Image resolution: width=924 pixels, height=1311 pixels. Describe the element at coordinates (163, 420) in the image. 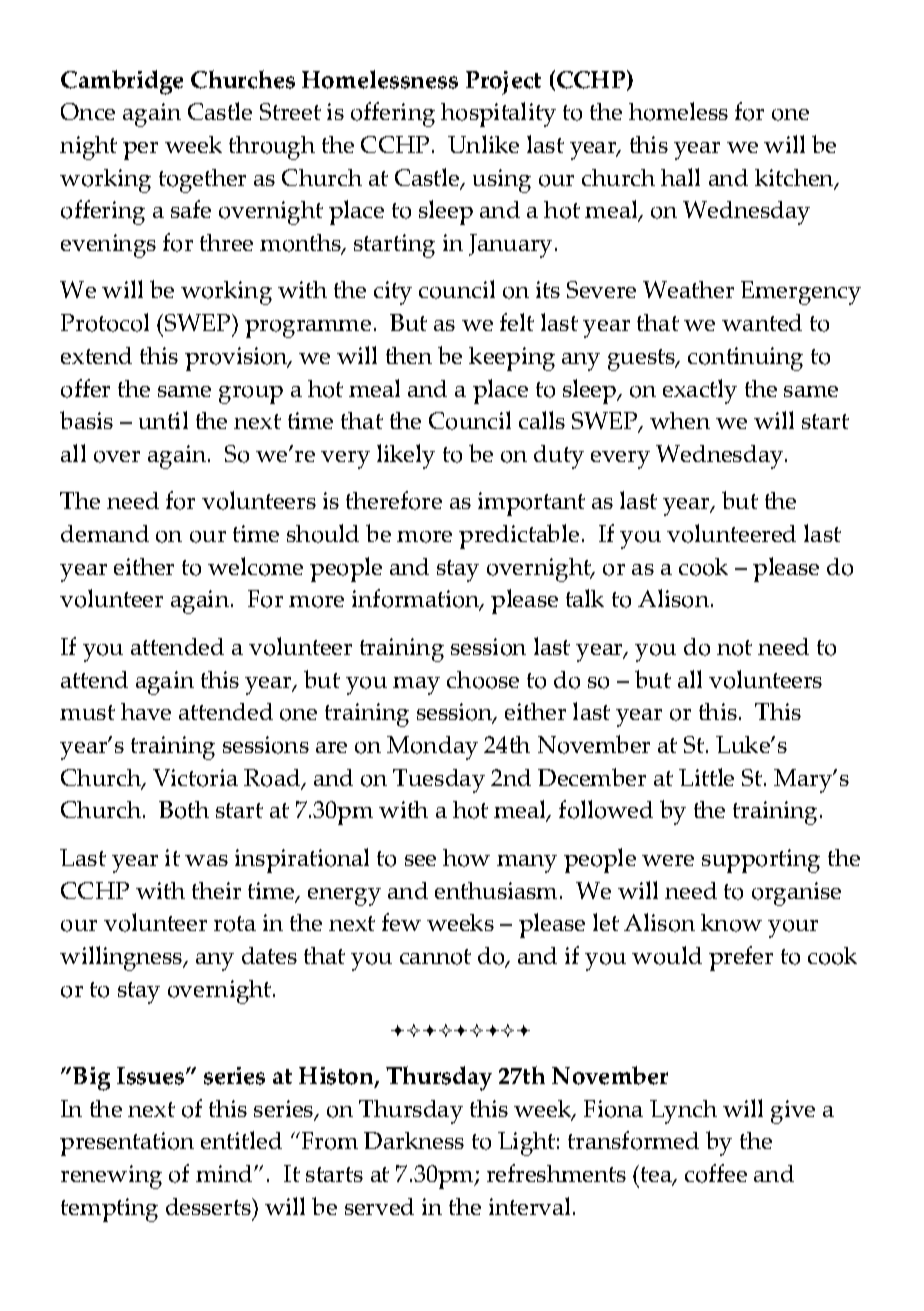

I see `until` at that location.
